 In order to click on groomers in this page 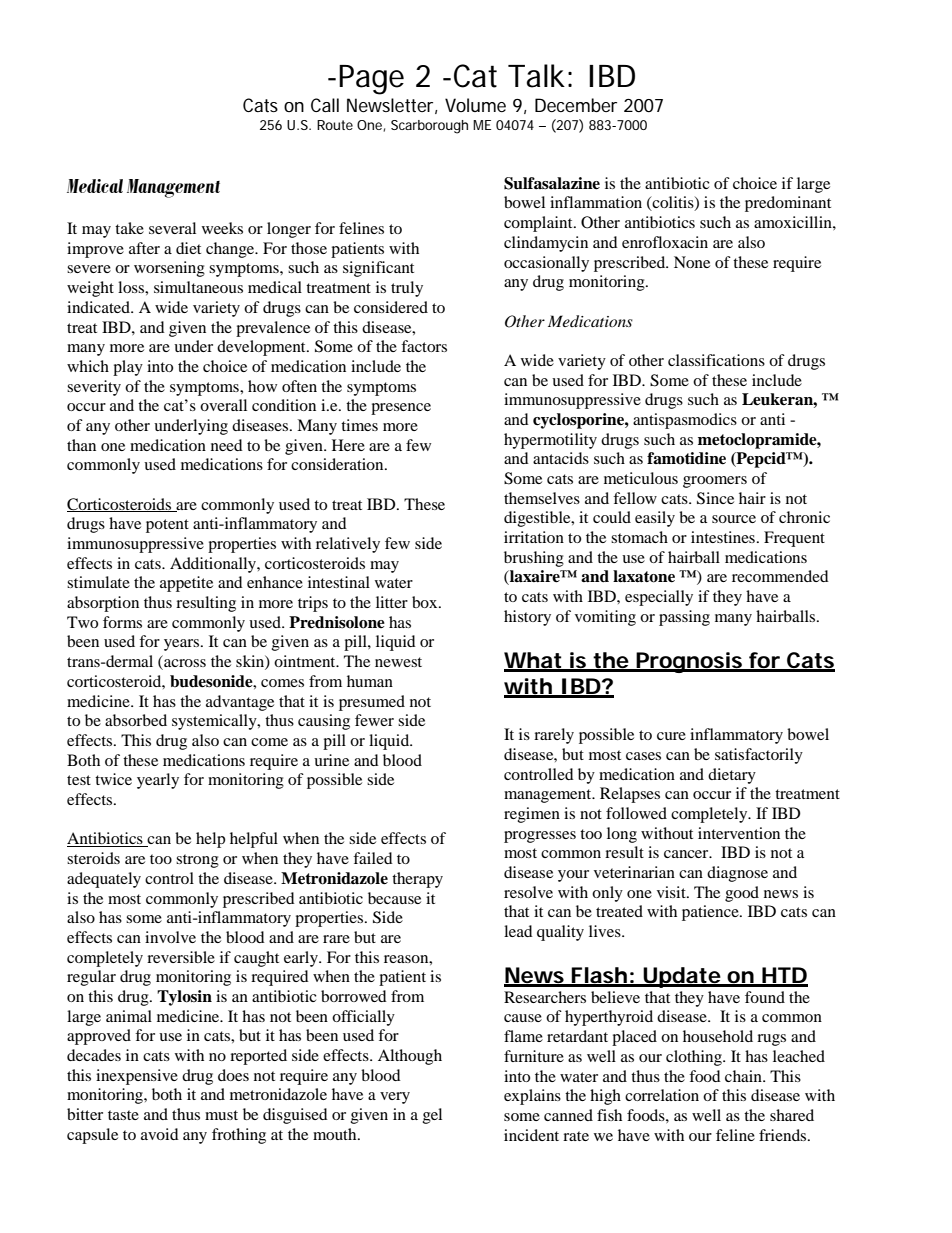, I will do `click(715, 482)`.
